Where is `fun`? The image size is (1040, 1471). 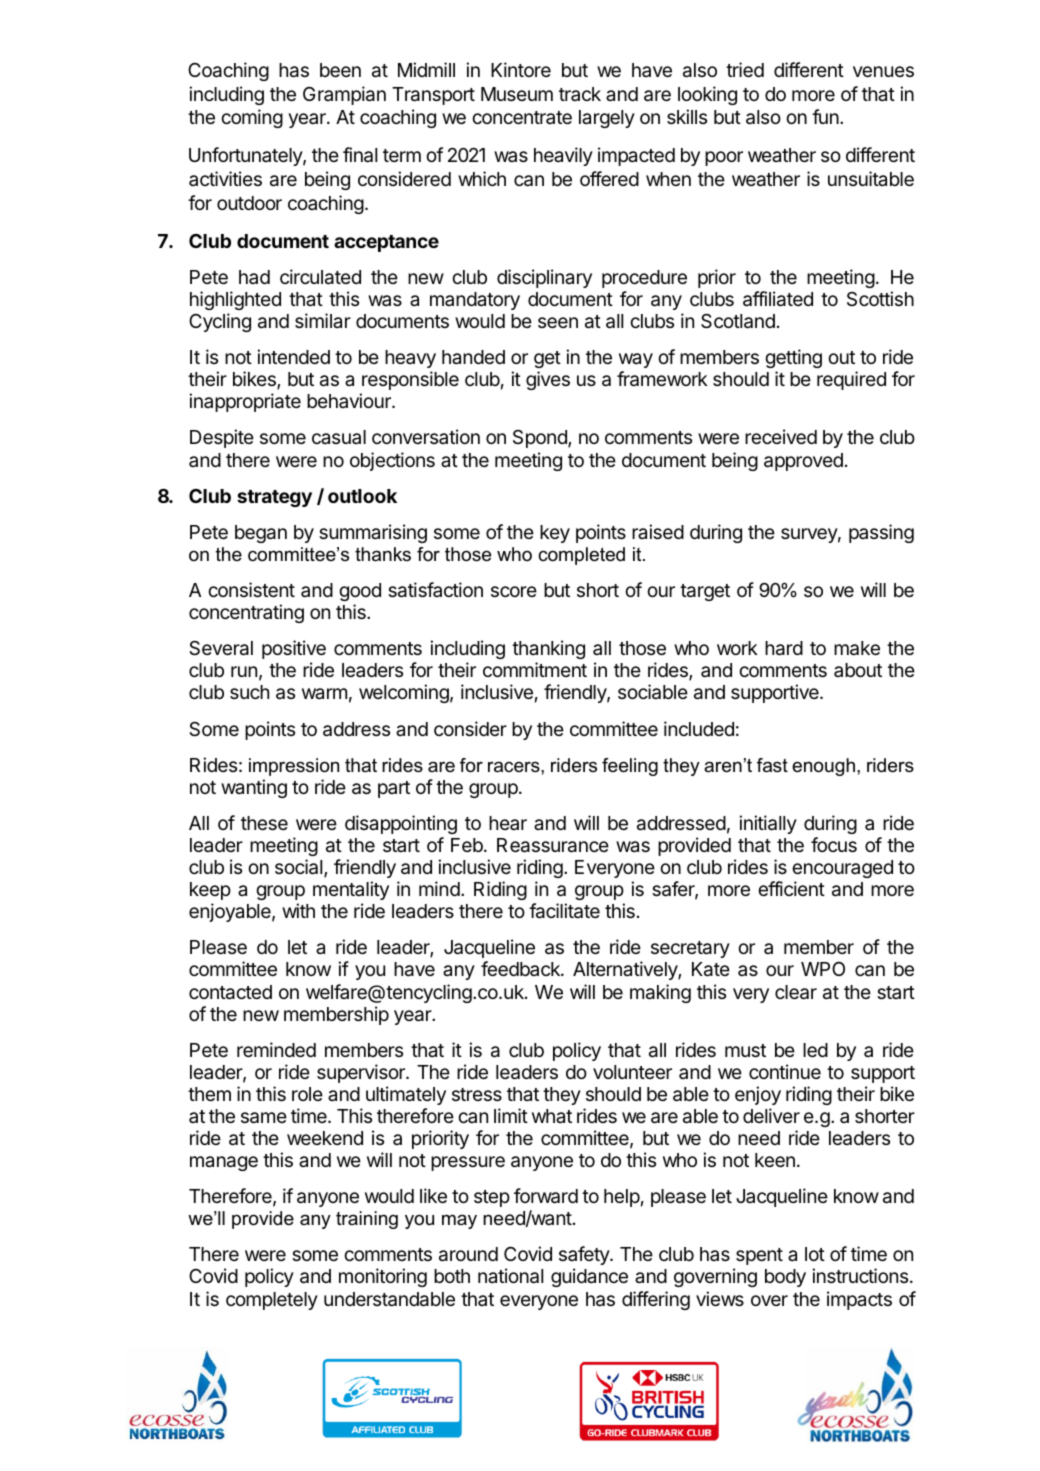
fun is located at coordinates (826, 116).
